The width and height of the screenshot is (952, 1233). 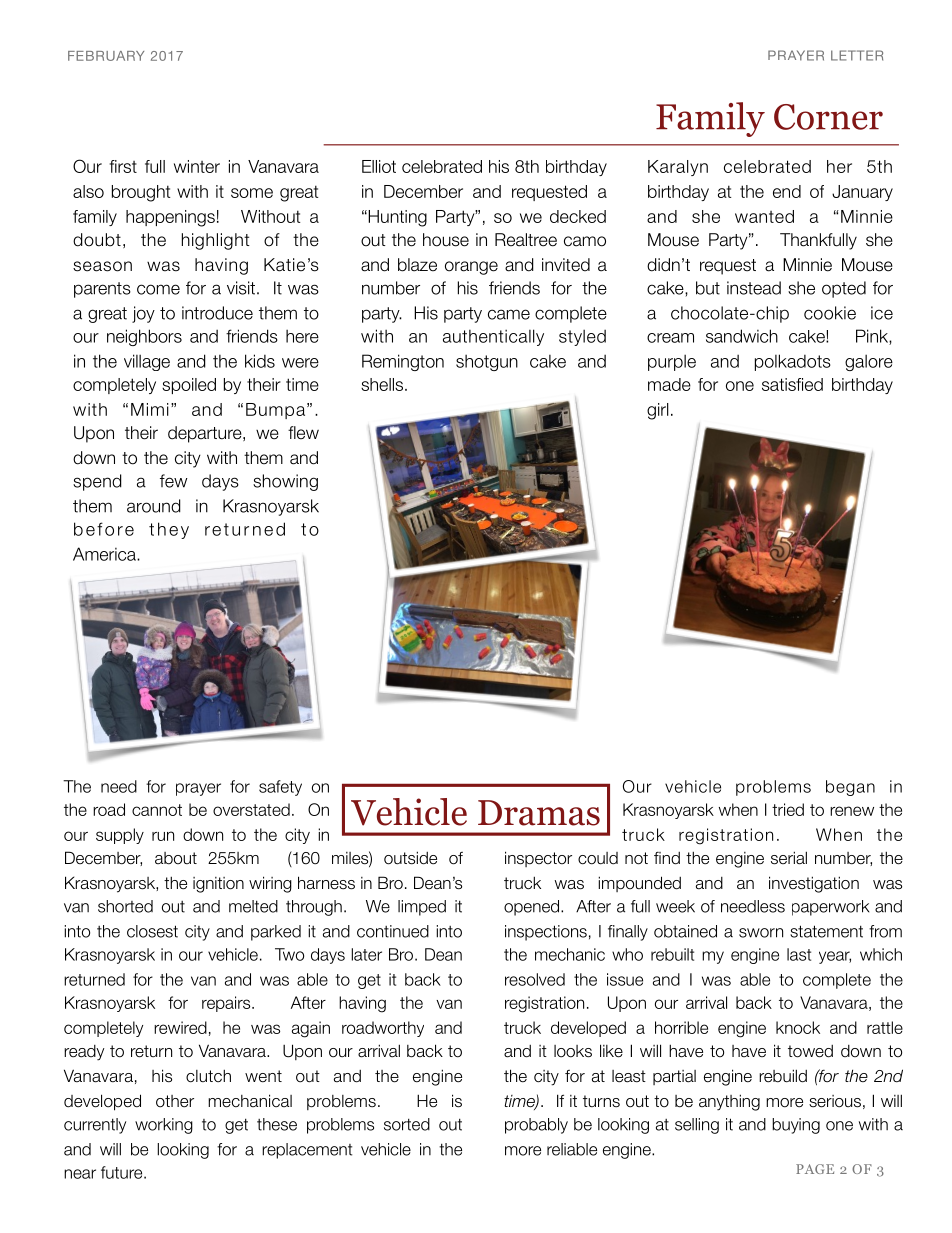 What do you see at coordinates (105, 554) in the screenshot?
I see `America` at bounding box center [105, 554].
